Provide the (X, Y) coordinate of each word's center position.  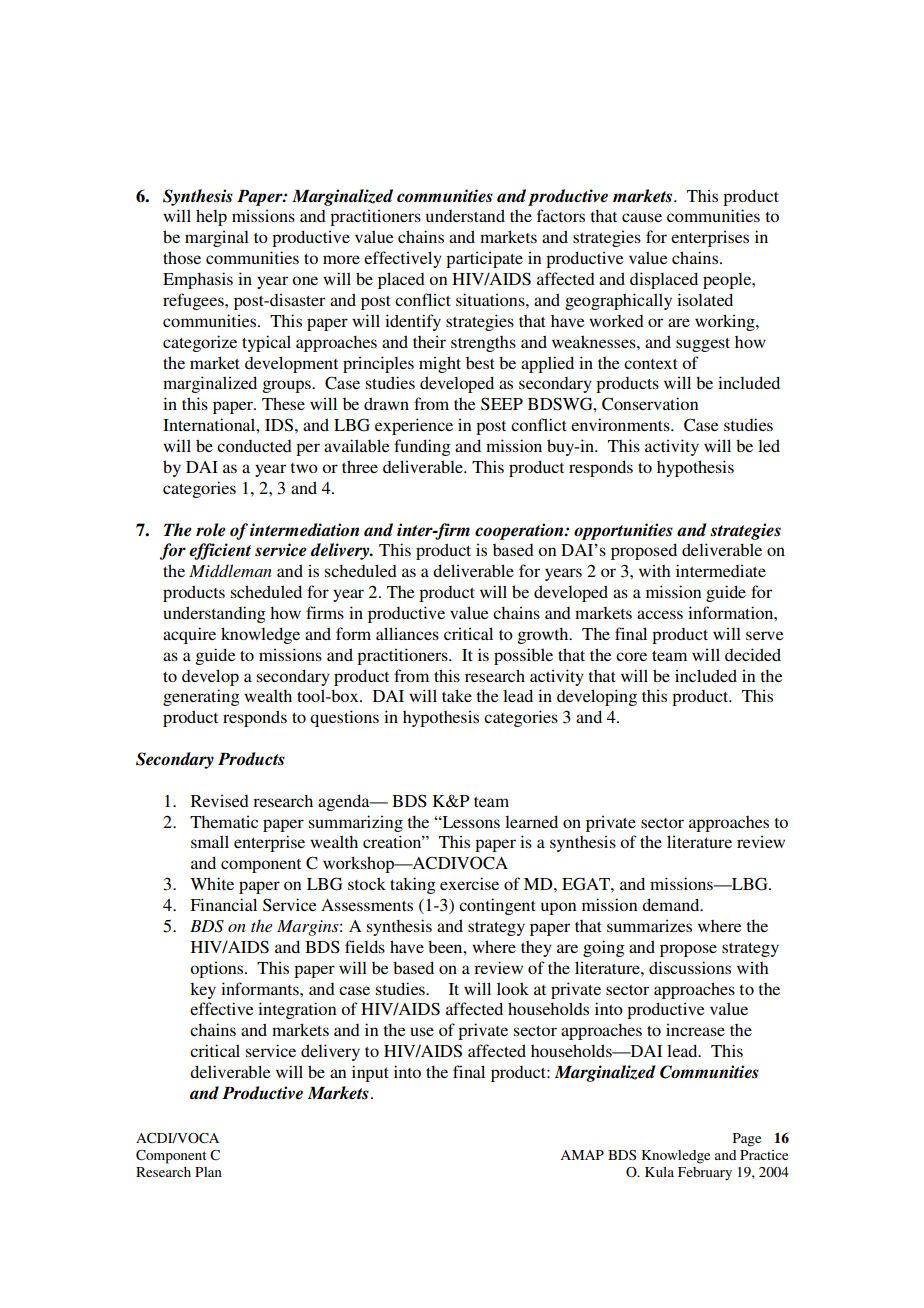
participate (484, 259)
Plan (208, 1172)
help (211, 217)
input (370, 1073)
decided (753, 654)
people (728, 281)
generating (201, 697)
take (457, 695)
